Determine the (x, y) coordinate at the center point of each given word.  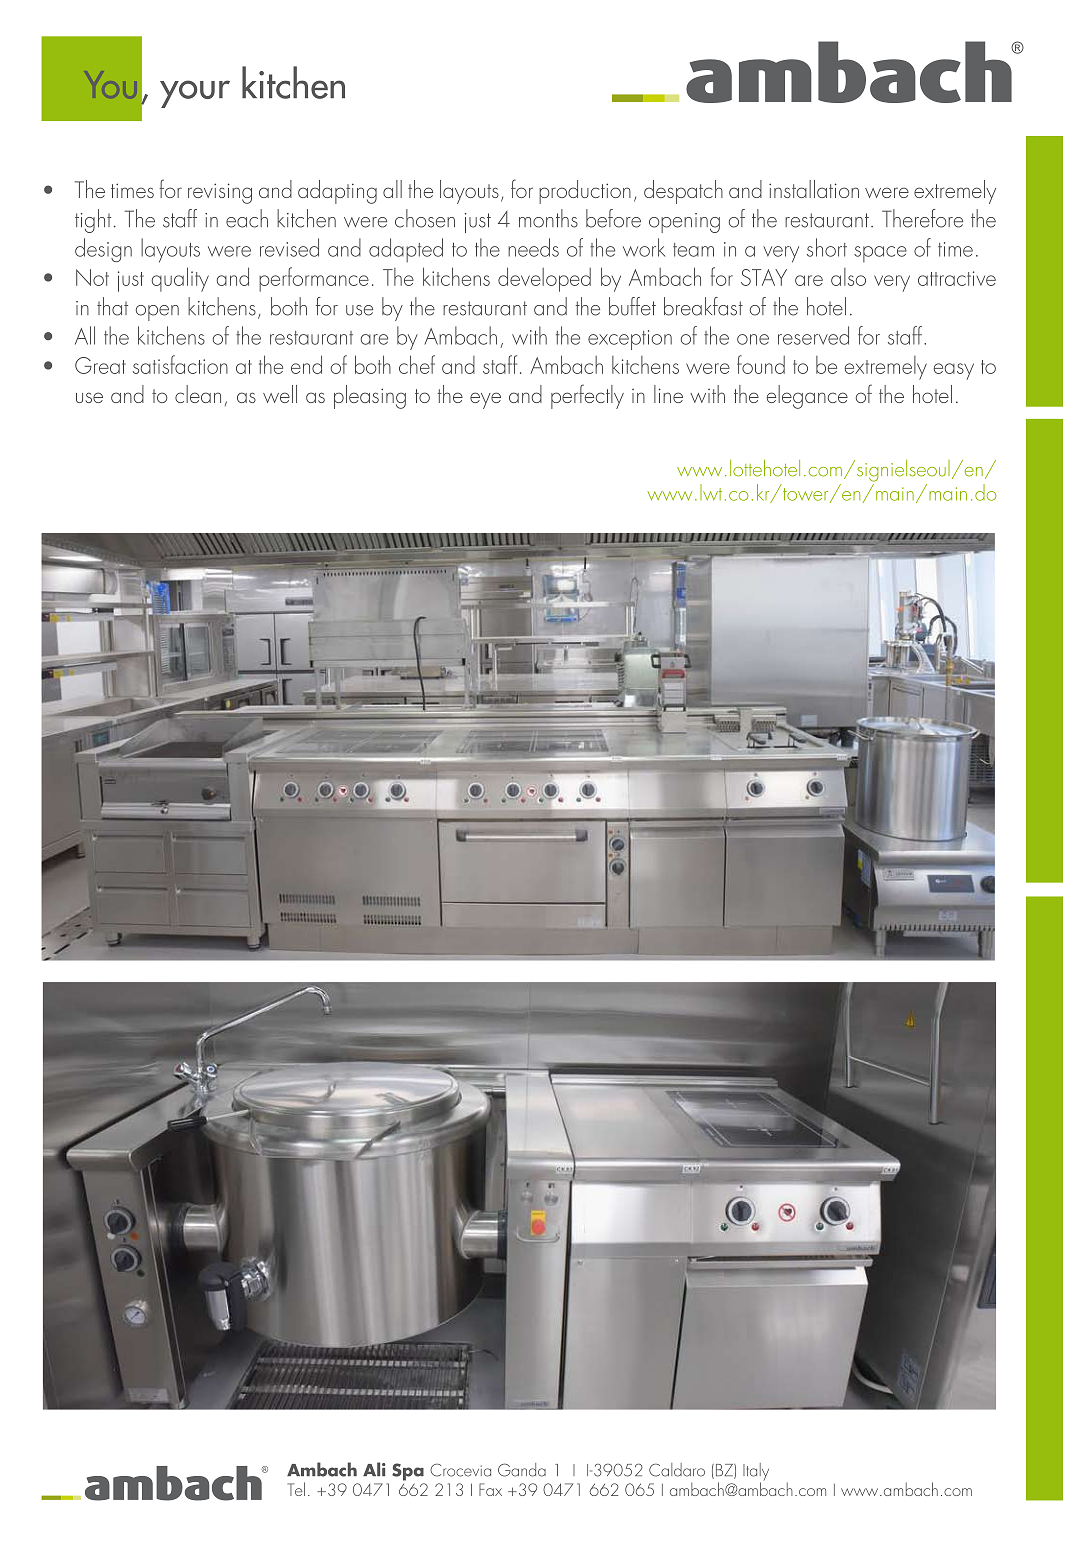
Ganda (522, 1470)
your (195, 94)
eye (485, 400)
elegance (807, 397)
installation (814, 189)
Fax (490, 1489)
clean (198, 394)
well (280, 394)
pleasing (370, 397)
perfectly (587, 396)
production (585, 192)
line (668, 394)
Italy (756, 1473)
